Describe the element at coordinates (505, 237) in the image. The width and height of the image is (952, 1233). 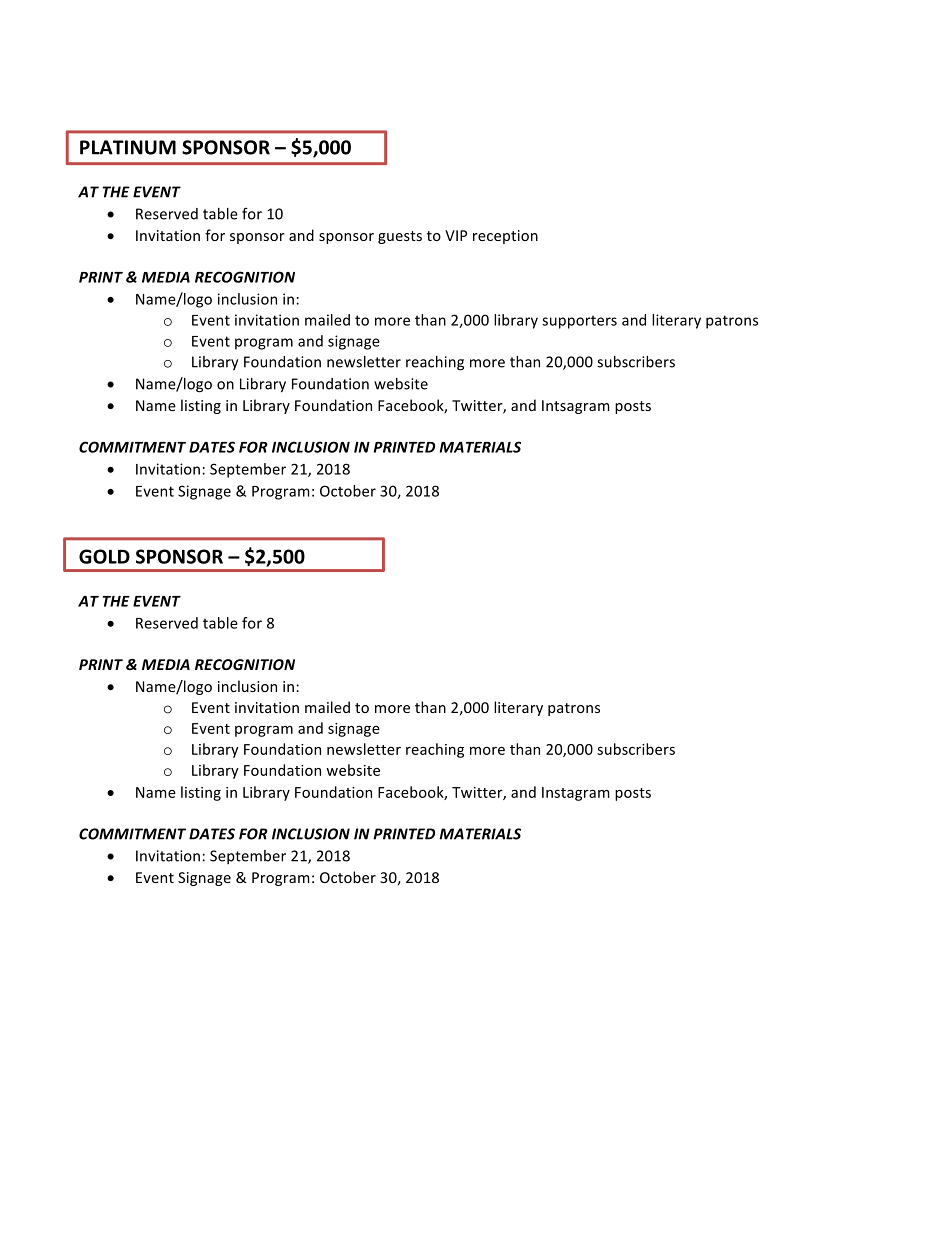
I see `reception` at that location.
